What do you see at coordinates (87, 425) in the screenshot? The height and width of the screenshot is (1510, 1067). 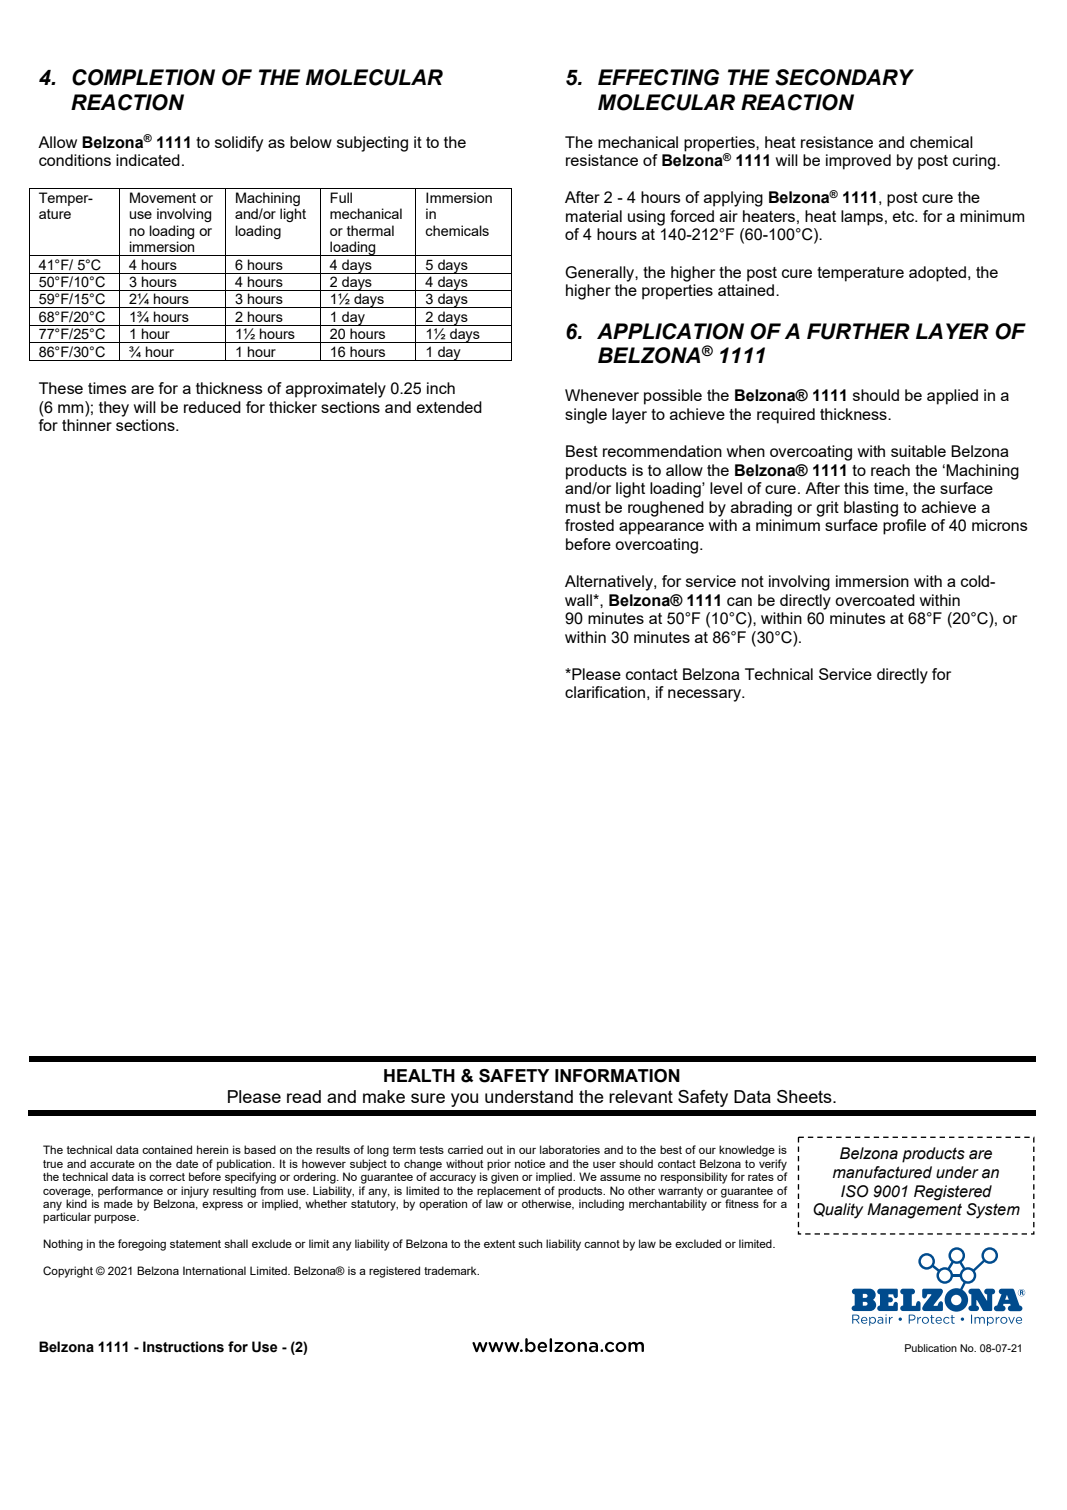 I see `thinner` at bounding box center [87, 425].
